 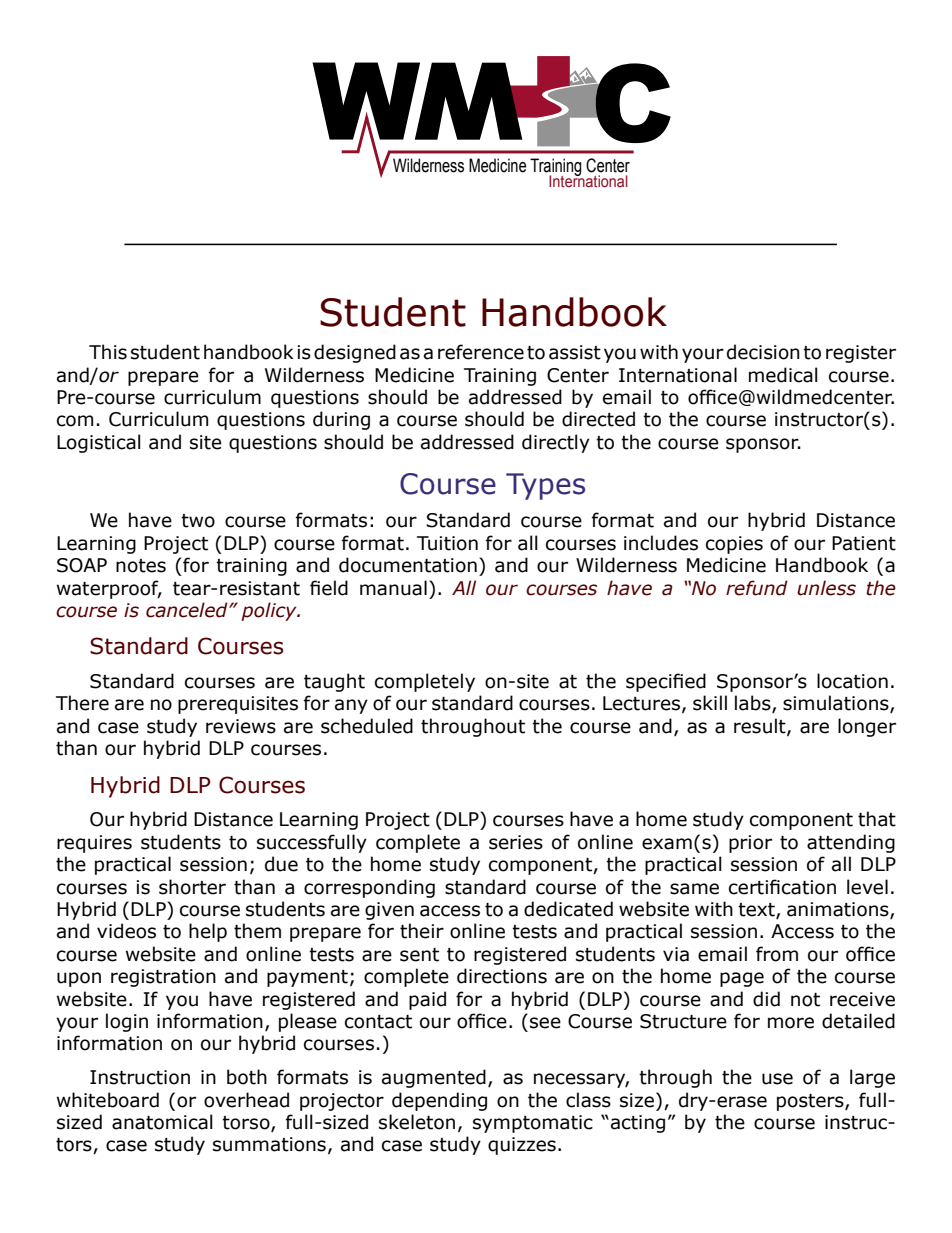 I want to click on from, so click(x=777, y=954).
